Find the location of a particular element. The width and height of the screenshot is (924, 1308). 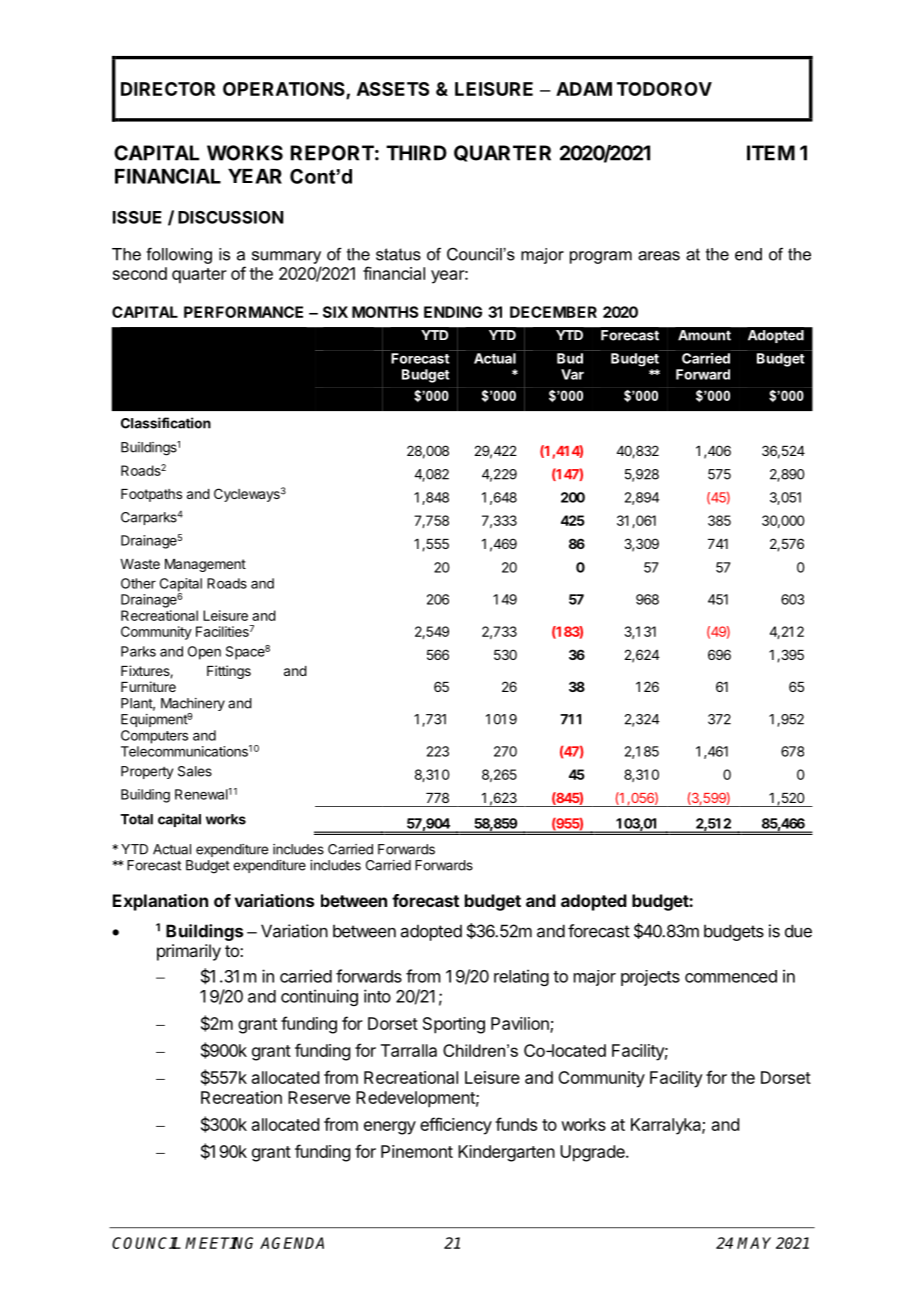

THIRD is located at coordinates (416, 153).
